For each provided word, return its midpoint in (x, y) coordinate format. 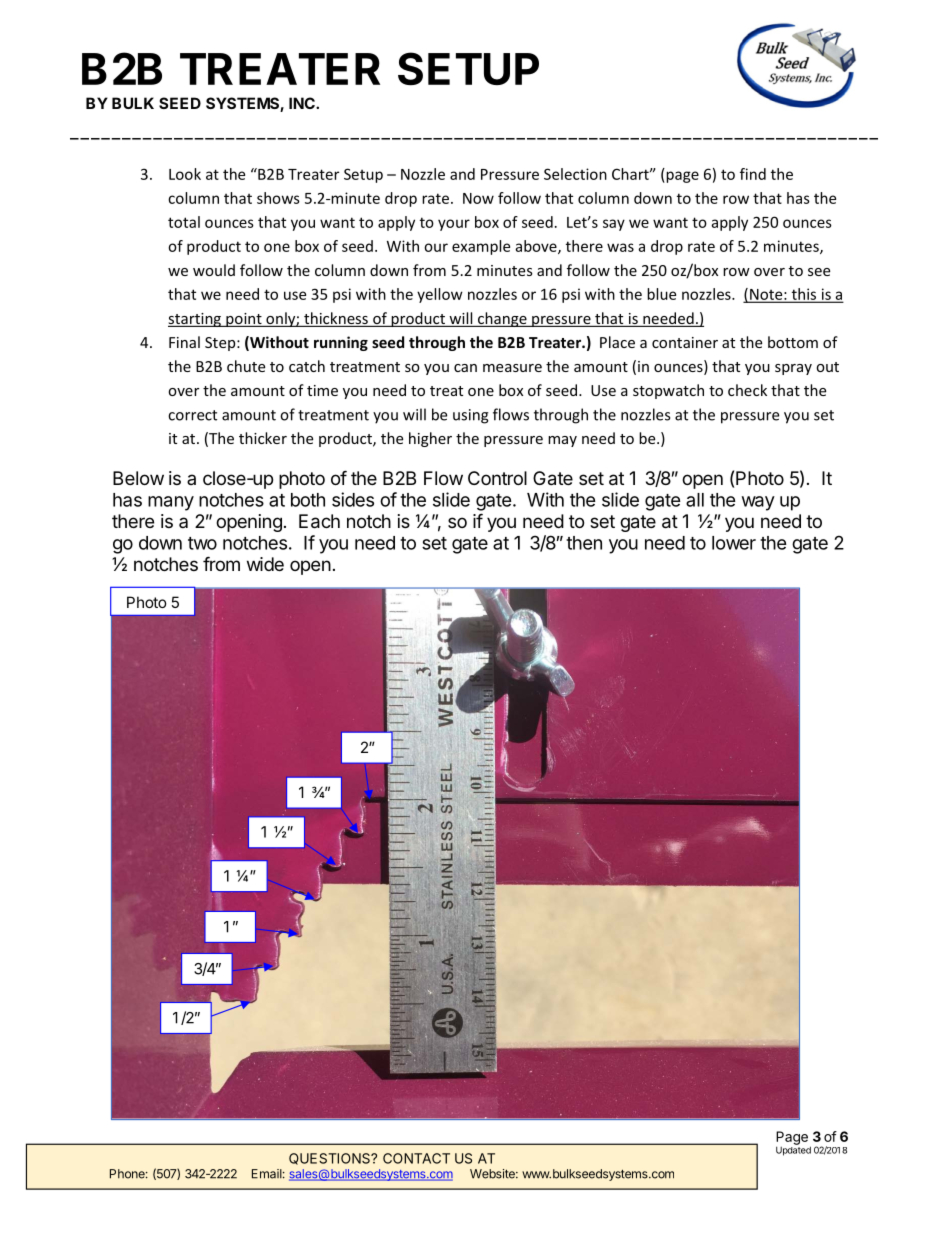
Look (185, 174)
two (202, 543)
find (753, 174)
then (584, 543)
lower (734, 543)
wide (265, 564)
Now (478, 198)
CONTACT (416, 1158)
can (465, 368)
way (758, 503)
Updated (793, 1150)
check (747, 390)
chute (246, 366)
